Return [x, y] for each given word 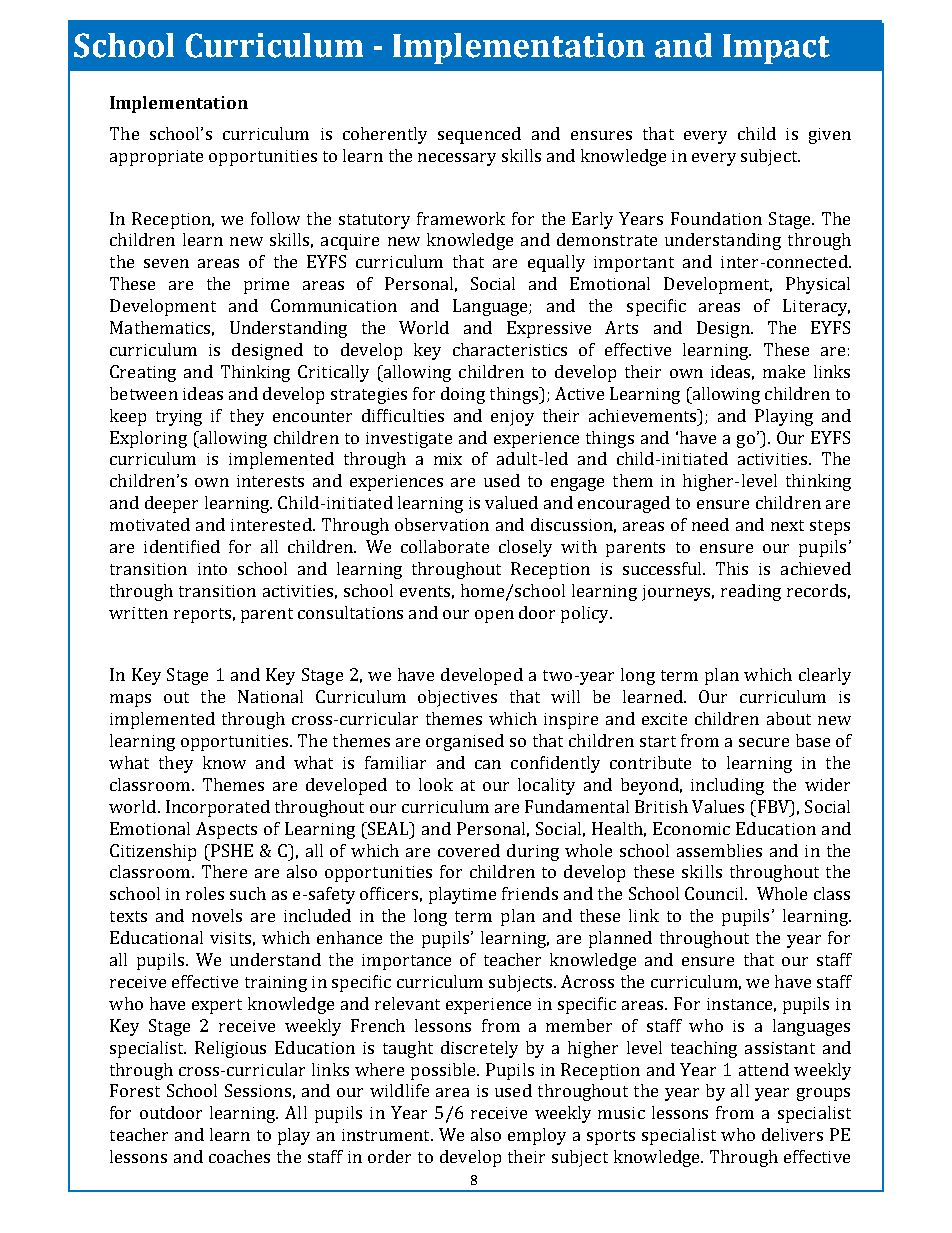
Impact [776, 49]
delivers [792, 1134]
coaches [239, 1156]
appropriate [156, 158]
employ [537, 1136]
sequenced [479, 135]
